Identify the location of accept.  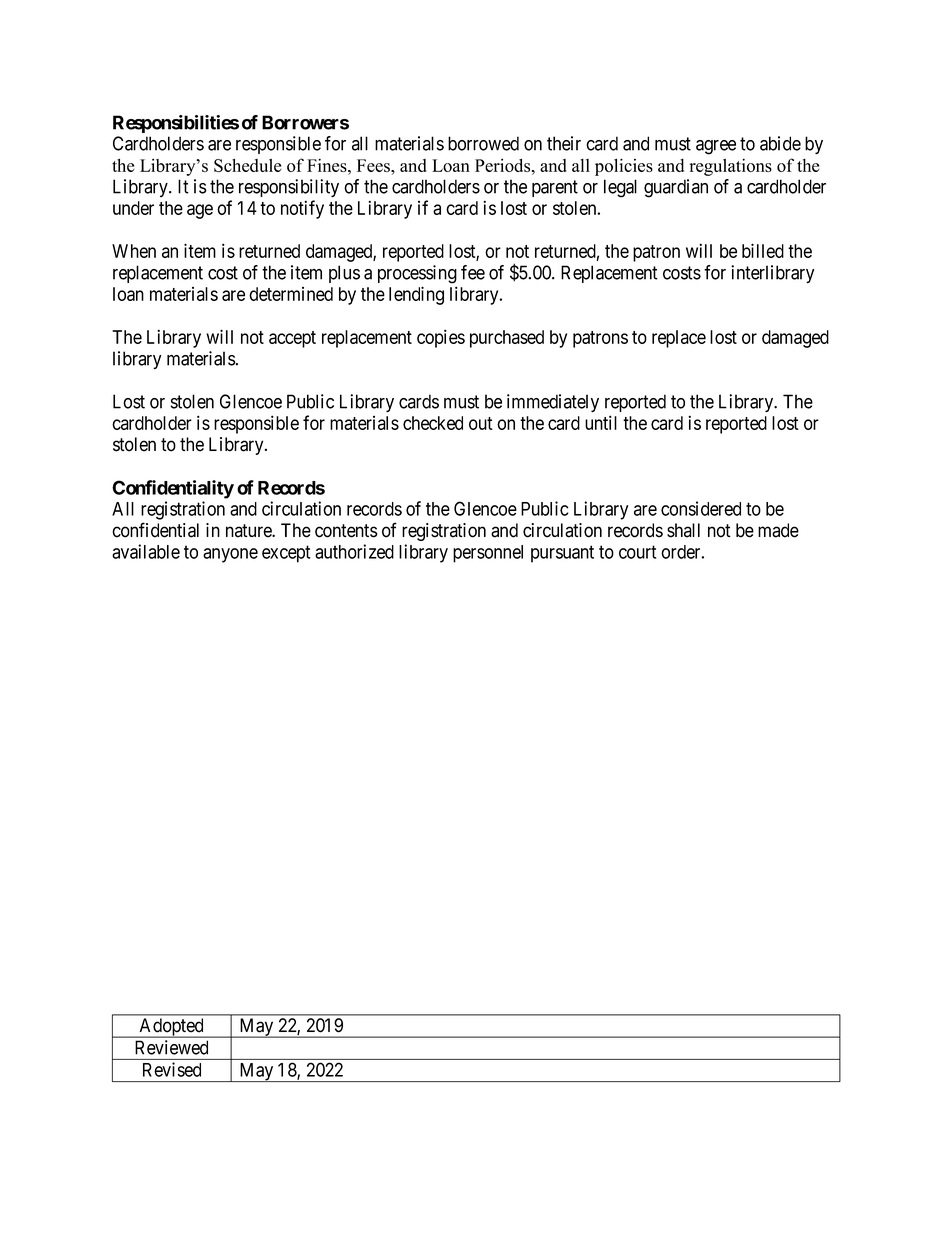
(292, 339).
